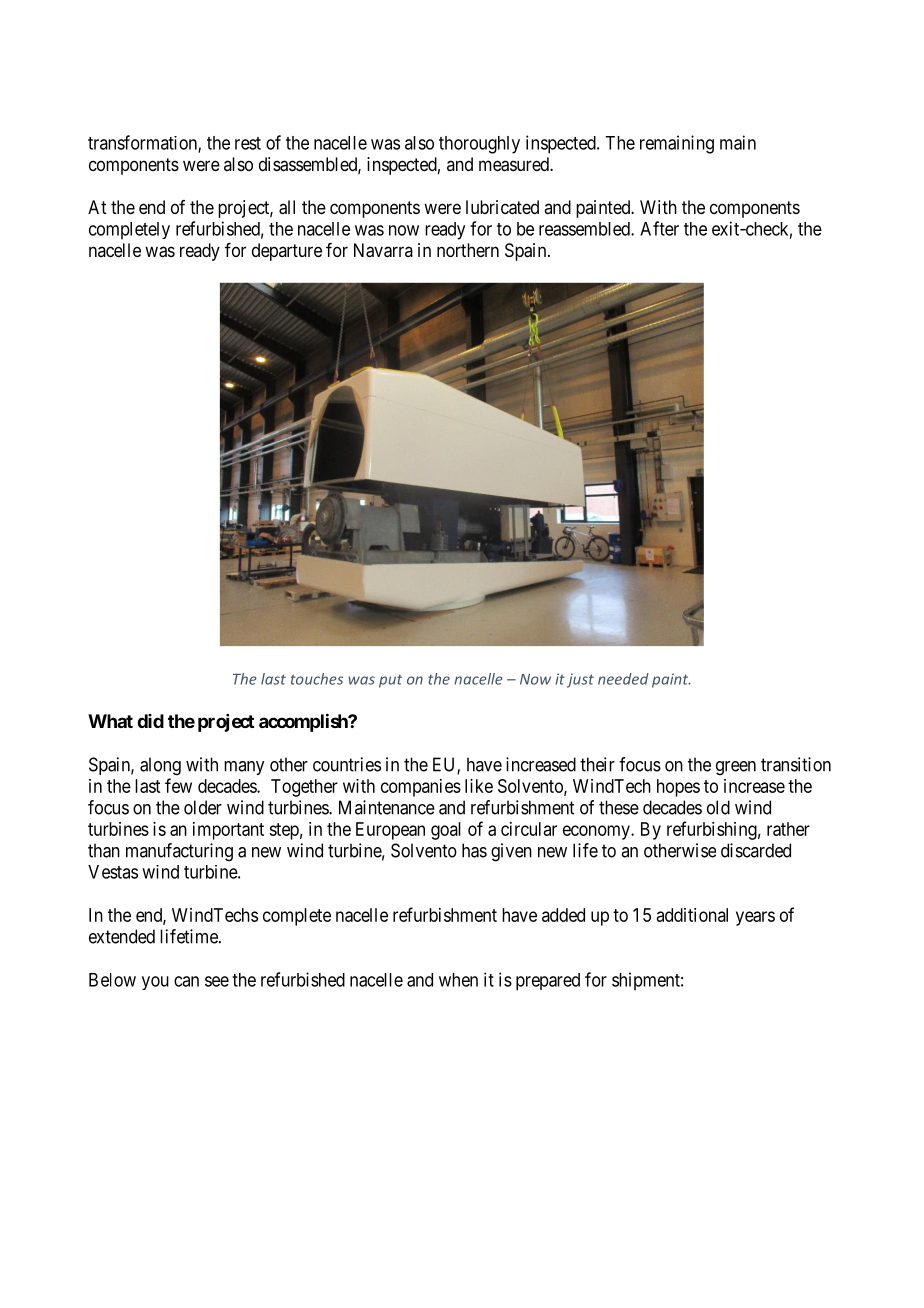  Describe the element at coordinates (390, 681) in the screenshot. I see `put` at that location.
